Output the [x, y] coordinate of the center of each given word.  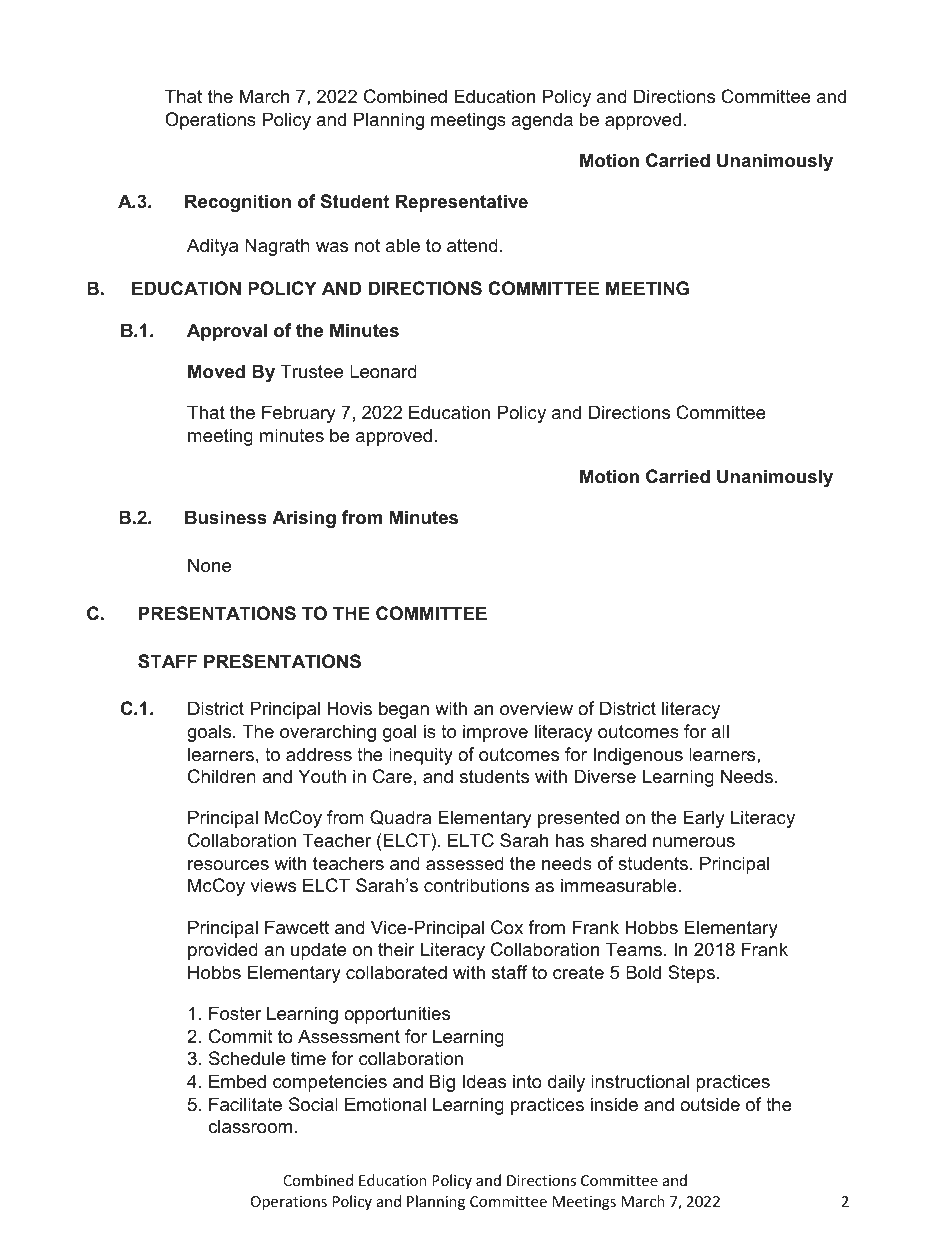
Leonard [383, 371]
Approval [227, 332]
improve [495, 733]
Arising [304, 519]
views [273, 885]
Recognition [238, 203]
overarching [328, 733]
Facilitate [245, 1104]
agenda [542, 121]
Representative [462, 203]
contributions [476, 885]
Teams [634, 949]
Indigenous [638, 756]
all [720, 731]
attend [472, 245]
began [404, 710]
